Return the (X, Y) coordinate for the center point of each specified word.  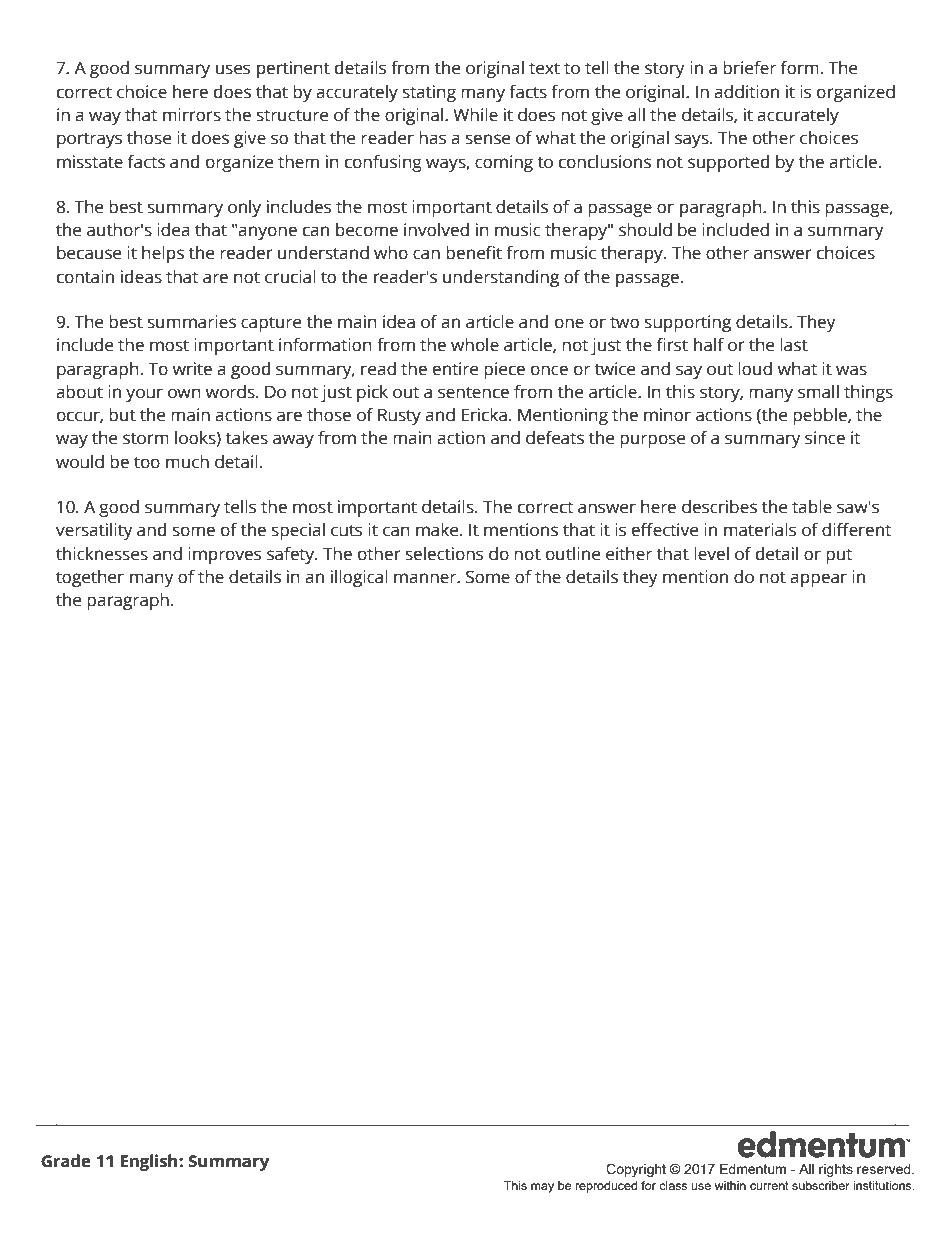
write (192, 369)
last (794, 345)
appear (818, 580)
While (475, 115)
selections (444, 554)
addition (746, 92)
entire (455, 369)
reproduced (606, 1187)
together (90, 578)
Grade (66, 1161)
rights (836, 1170)
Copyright (636, 1170)
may (542, 1188)
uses (233, 69)
